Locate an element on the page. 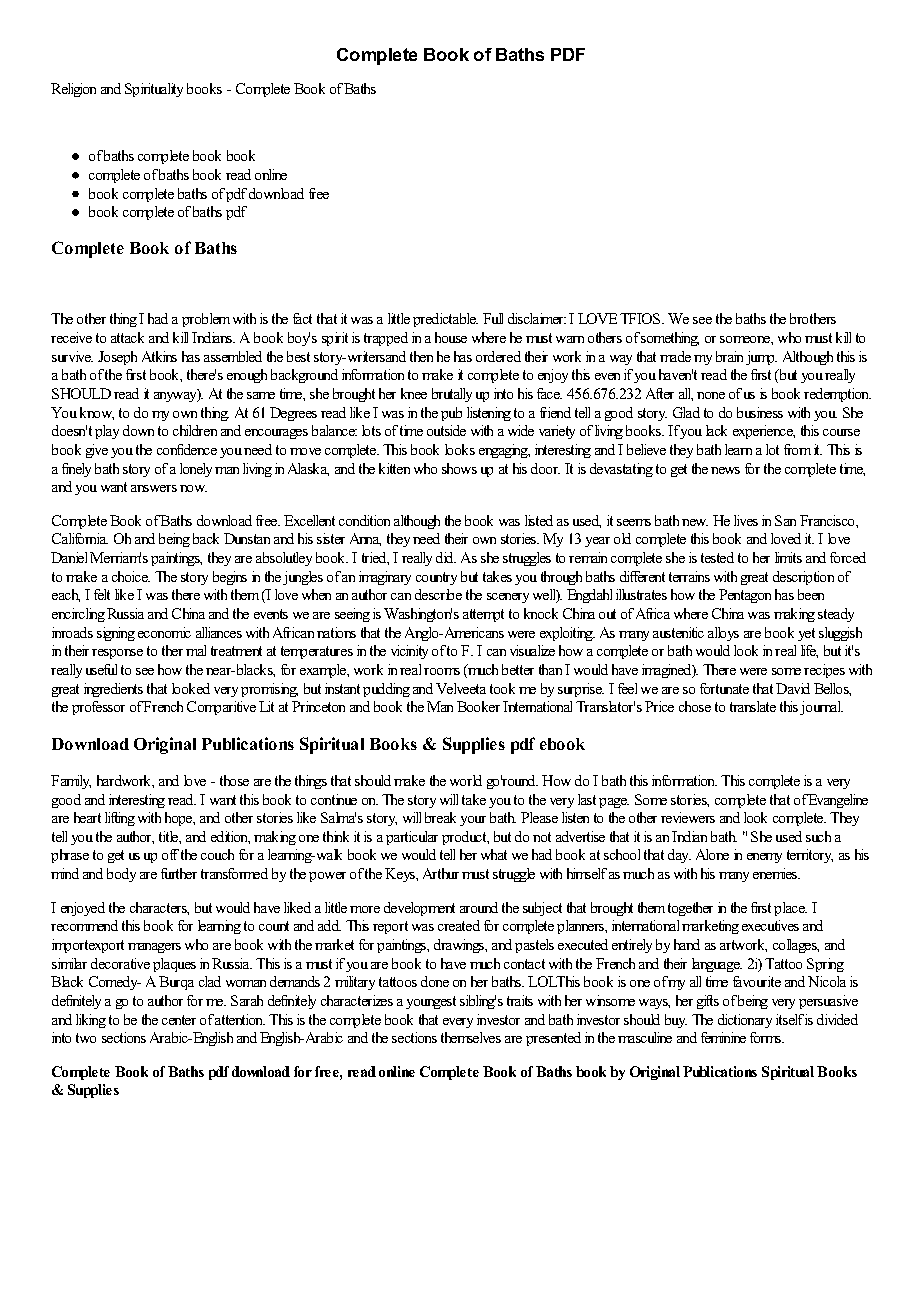  jump is located at coordinates (761, 358).
